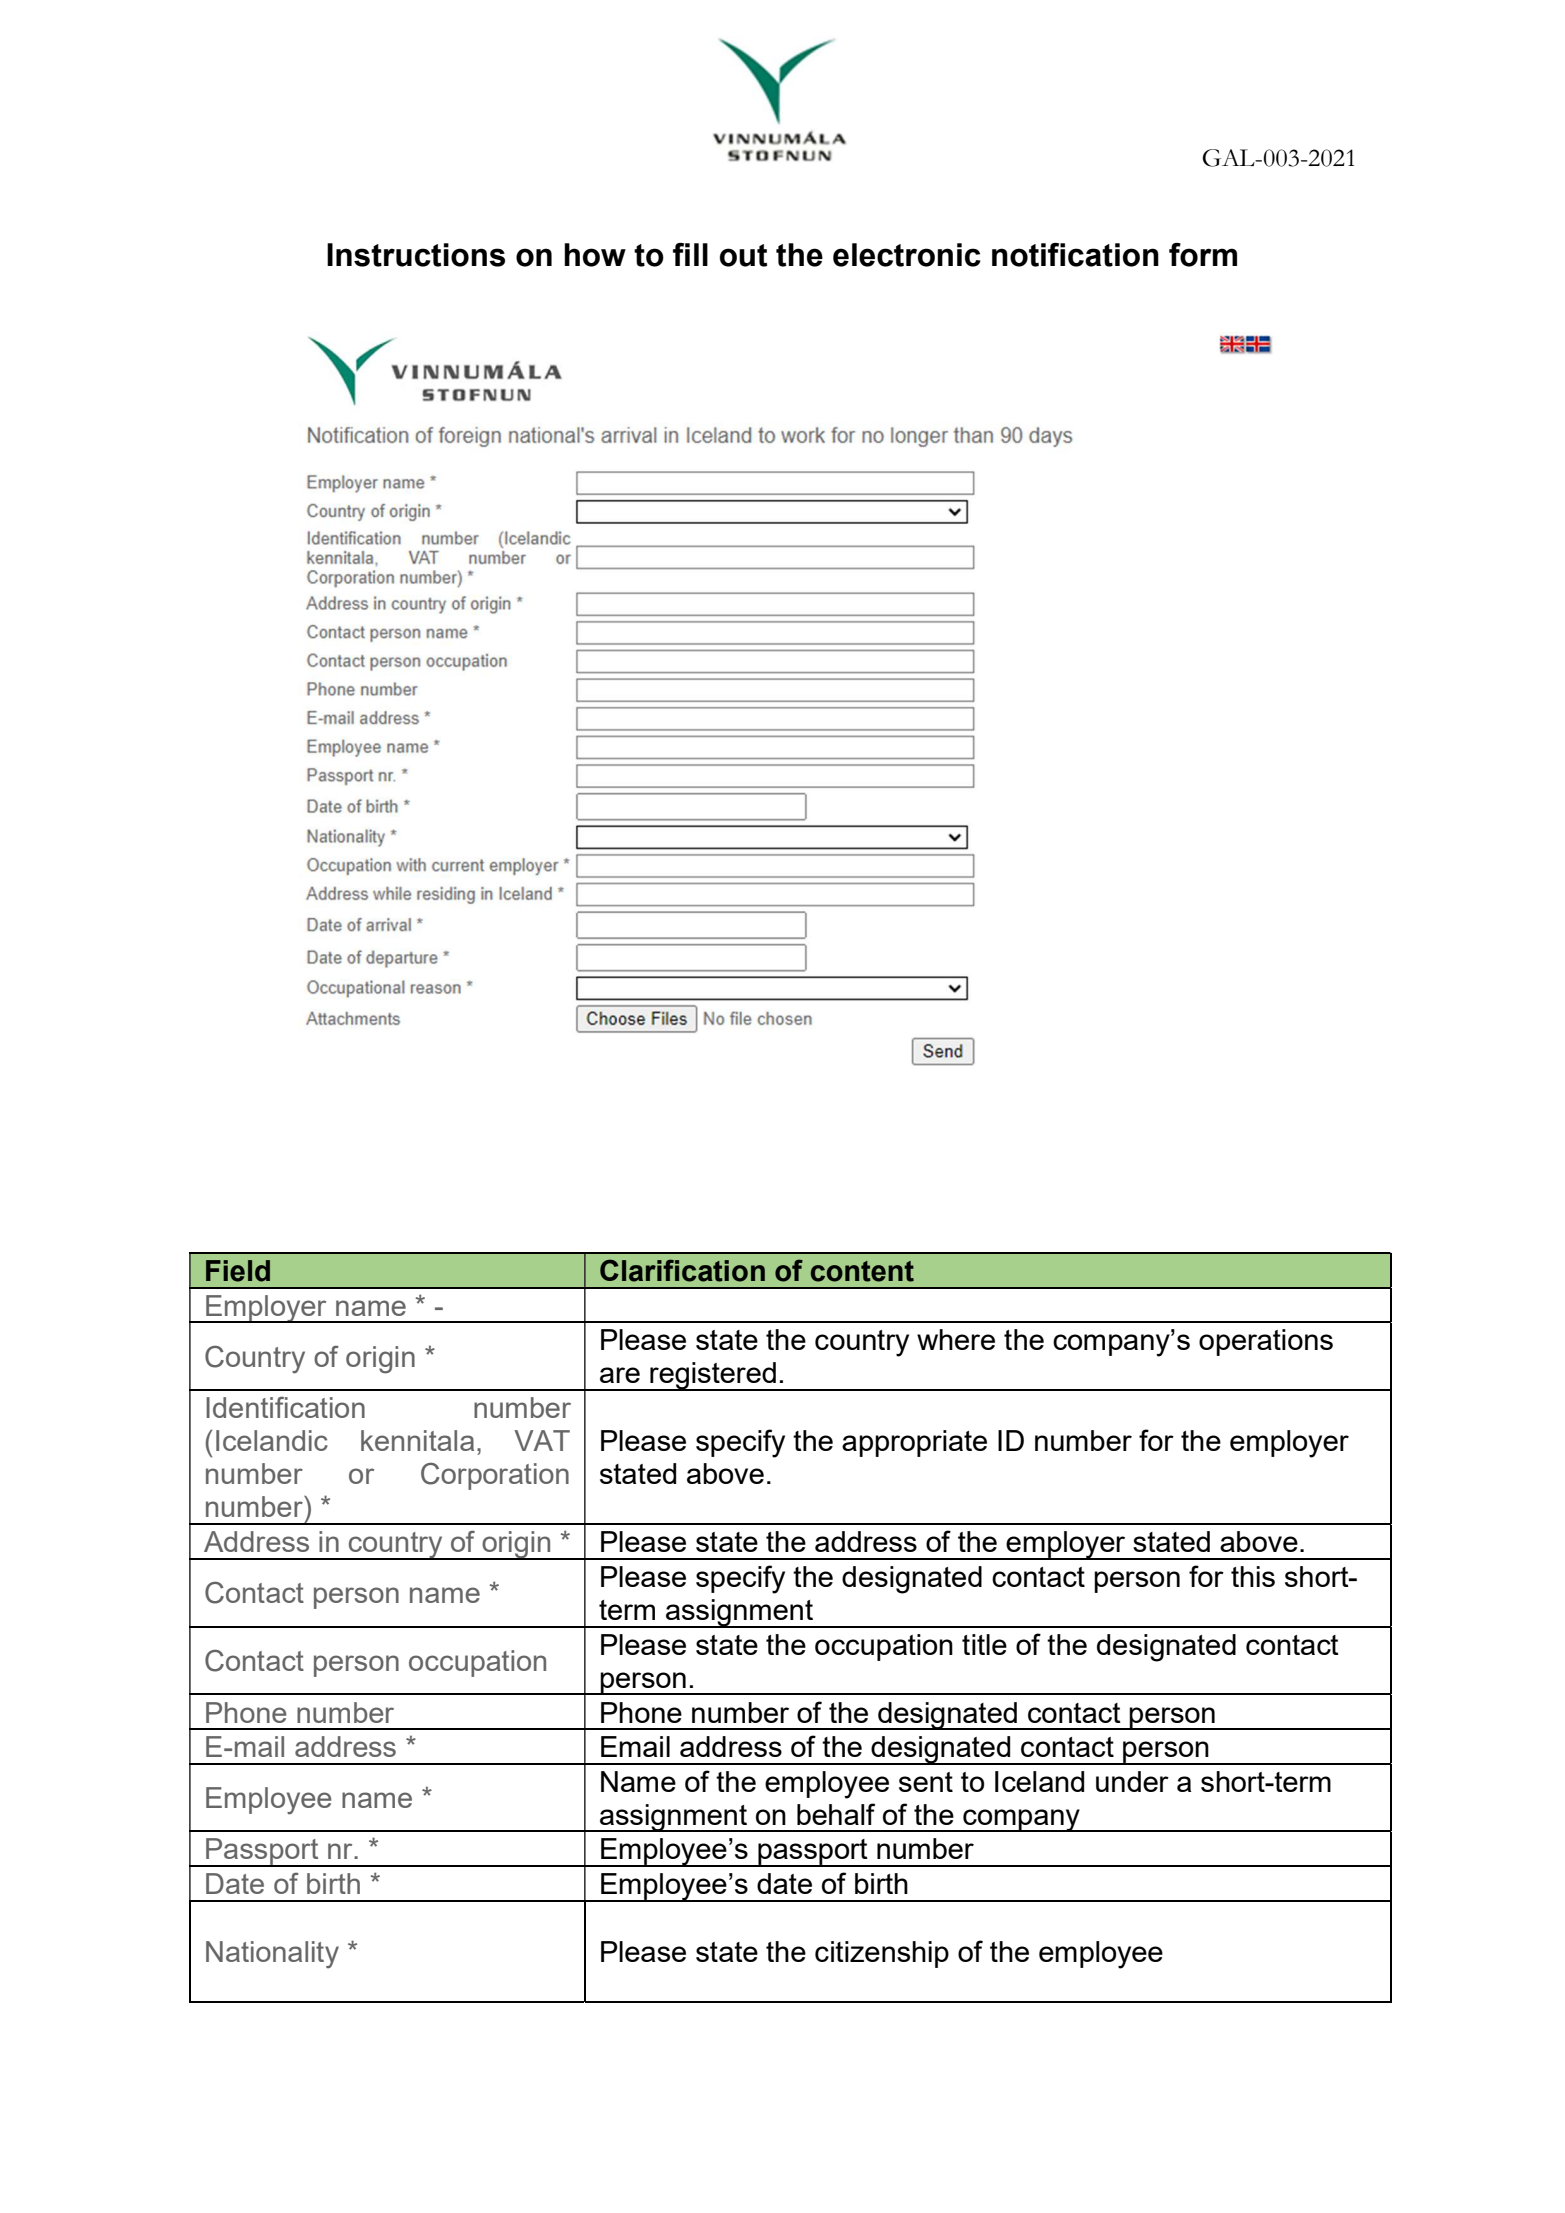 The height and width of the document is (2213, 1565). I want to click on Identification, so click(285, 1407).
